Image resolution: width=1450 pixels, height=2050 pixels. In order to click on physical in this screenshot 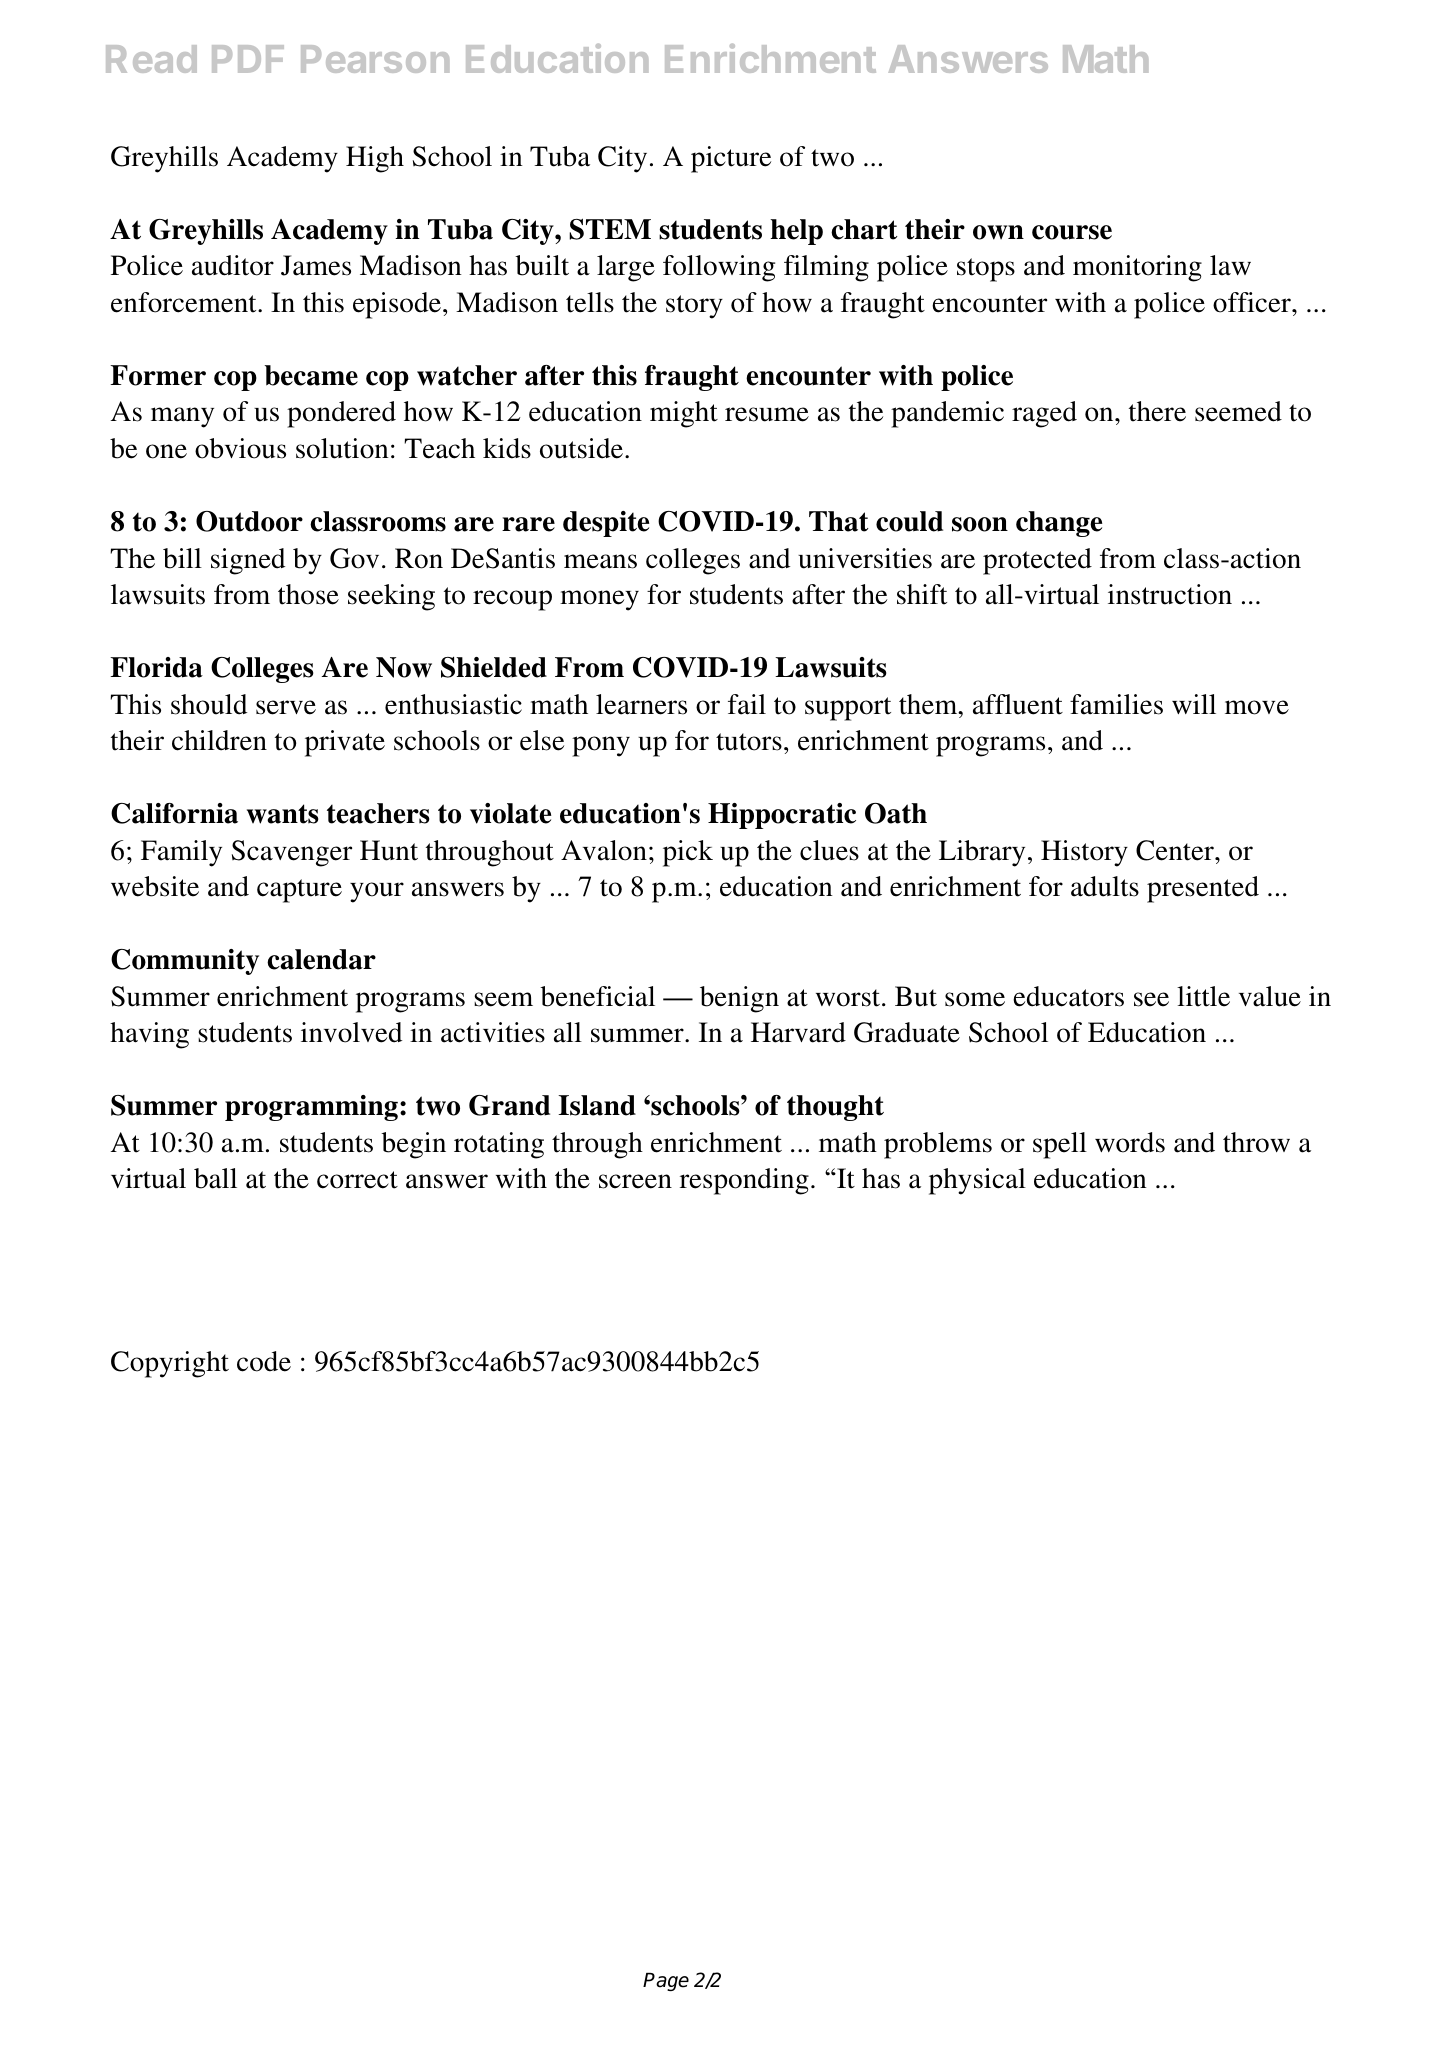, I will do `click(977, 1181)`.
